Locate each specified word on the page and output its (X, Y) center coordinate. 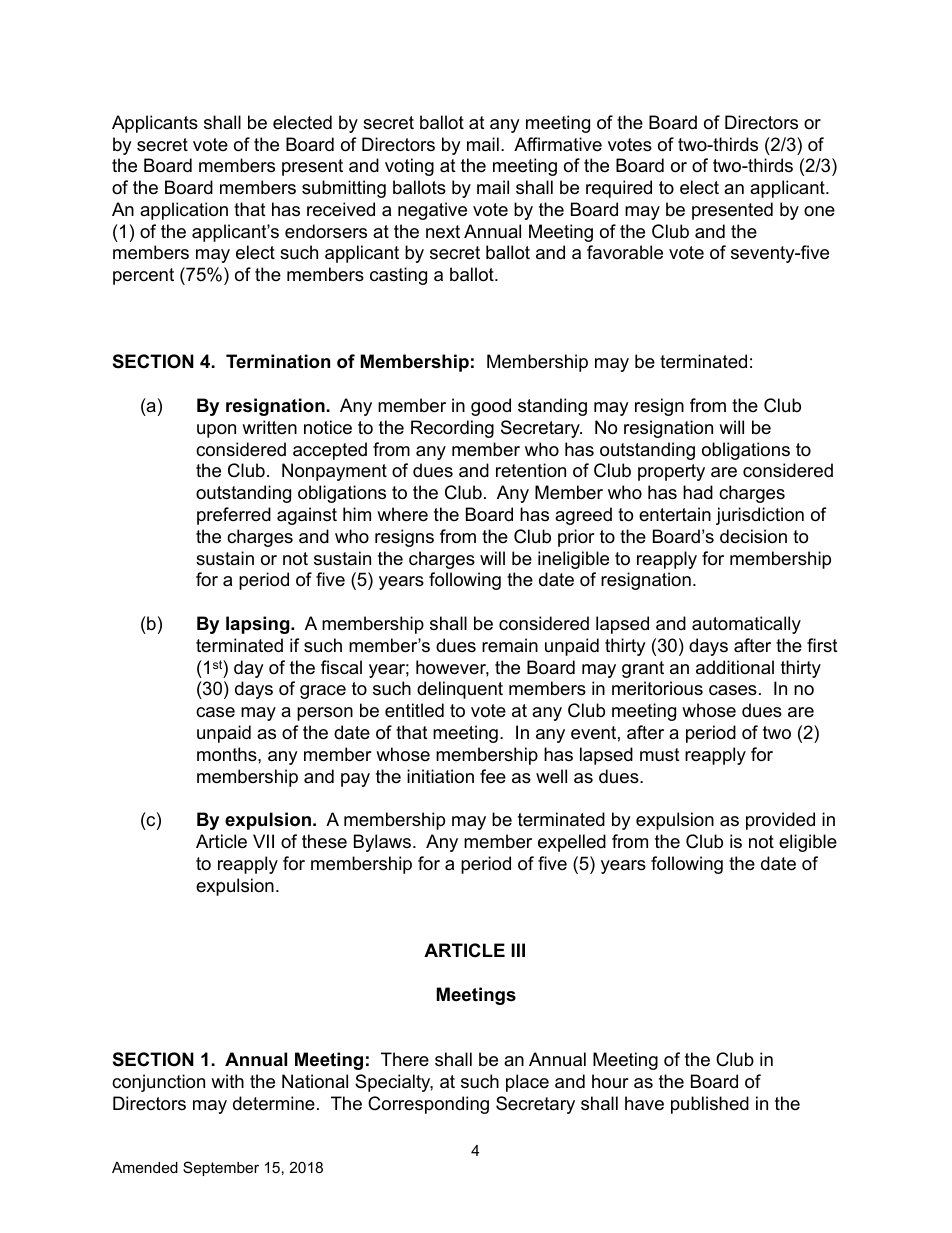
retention (531, 470)
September (221, 1168)
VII (263, 841)
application (184, 211)
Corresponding (428, 1105)
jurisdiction (760, 516)
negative (432, 211)
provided (780, 821)
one (819, 211)
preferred (234, 516)
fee (493, 776)
